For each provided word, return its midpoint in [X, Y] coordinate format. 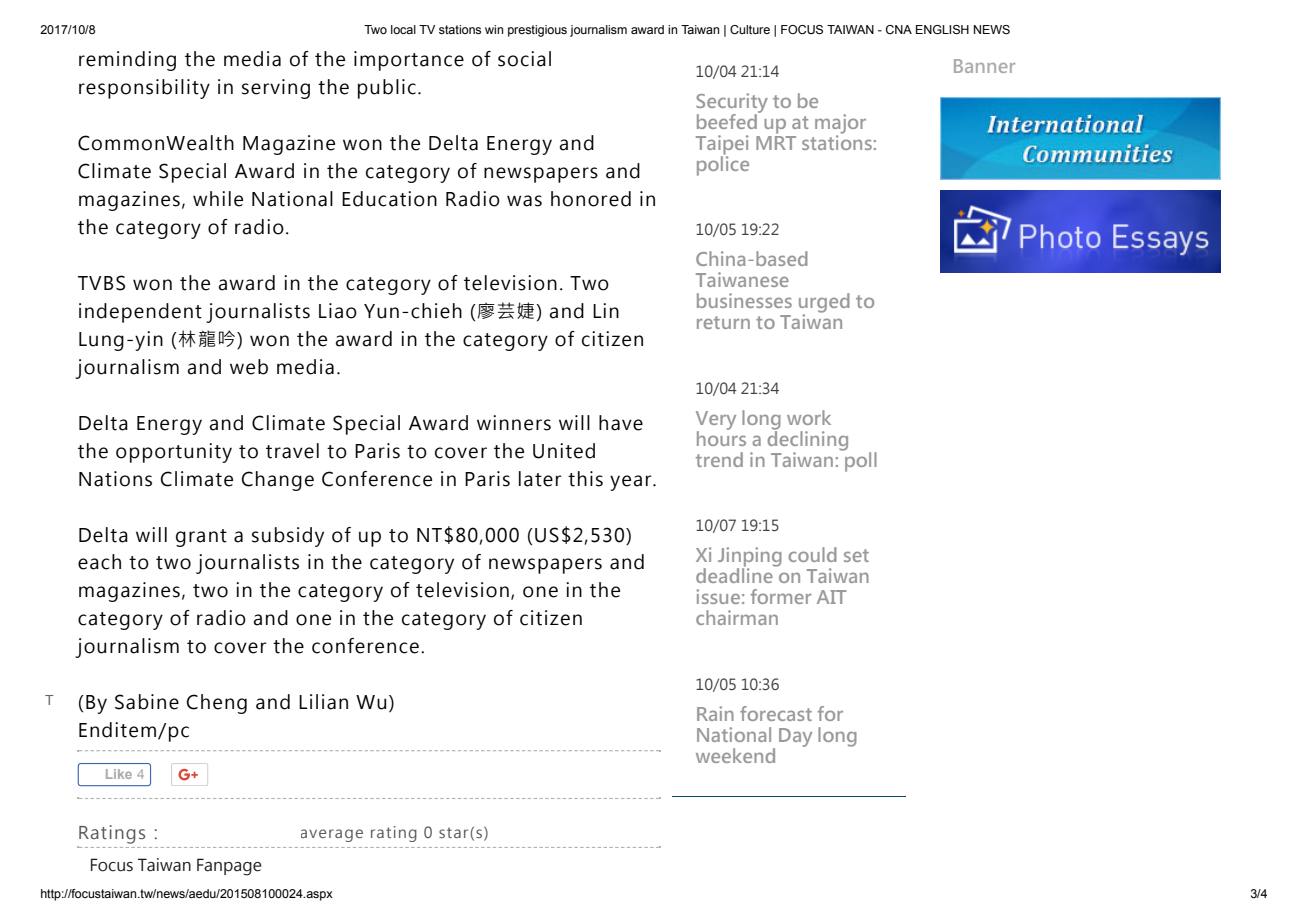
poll [860, 460]
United [564, 451]
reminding [127, 61]
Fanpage [229, 867]
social [524, 59]
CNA [899, 29]
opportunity [174, 453]
